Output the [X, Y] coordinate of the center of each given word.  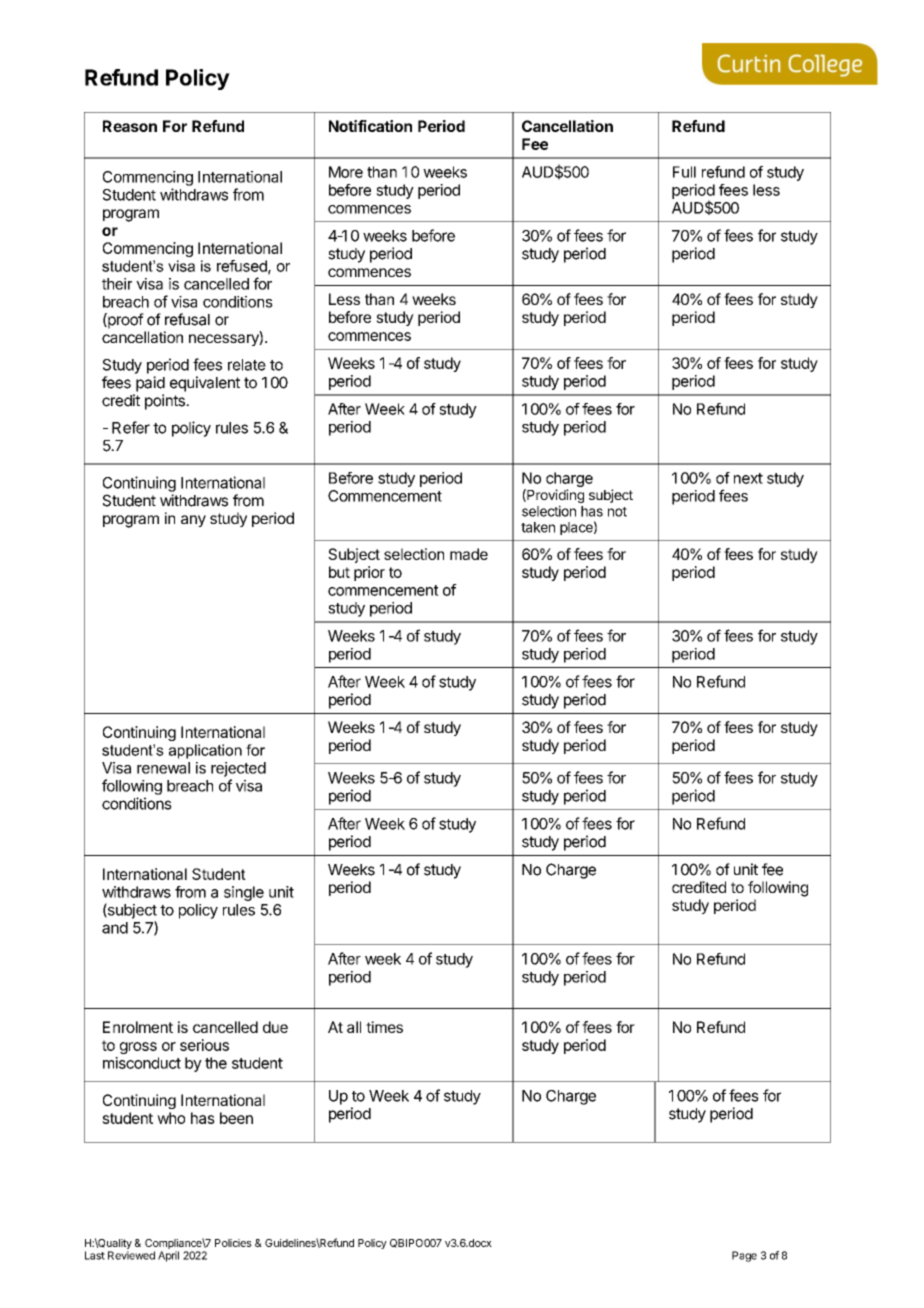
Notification [370, 126]
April [168, 1256]
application [205, 751]
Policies [233, 1243]
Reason [130, 126]
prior [369, 573]
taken [538, 527]
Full [684, 172]
